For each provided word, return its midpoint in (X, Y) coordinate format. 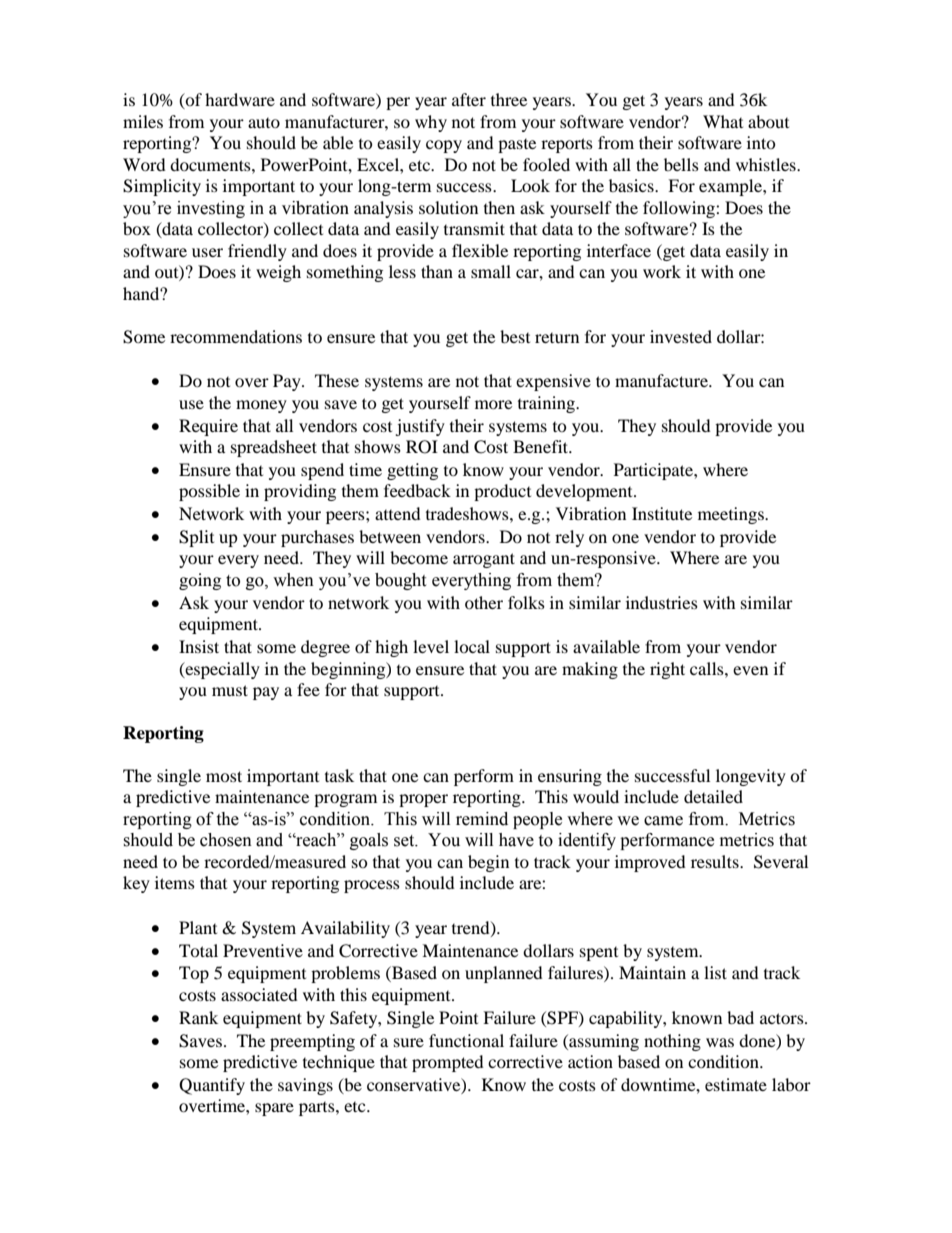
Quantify (212, 1086)
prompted (448, 1063)
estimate (736, 1084)
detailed (713, 796)
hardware (240, 99)
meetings (732, 515)
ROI (422, 447)
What (723, 121)
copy (444, 146)
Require (208, 427)
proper (423, 800)
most (224, 776)
